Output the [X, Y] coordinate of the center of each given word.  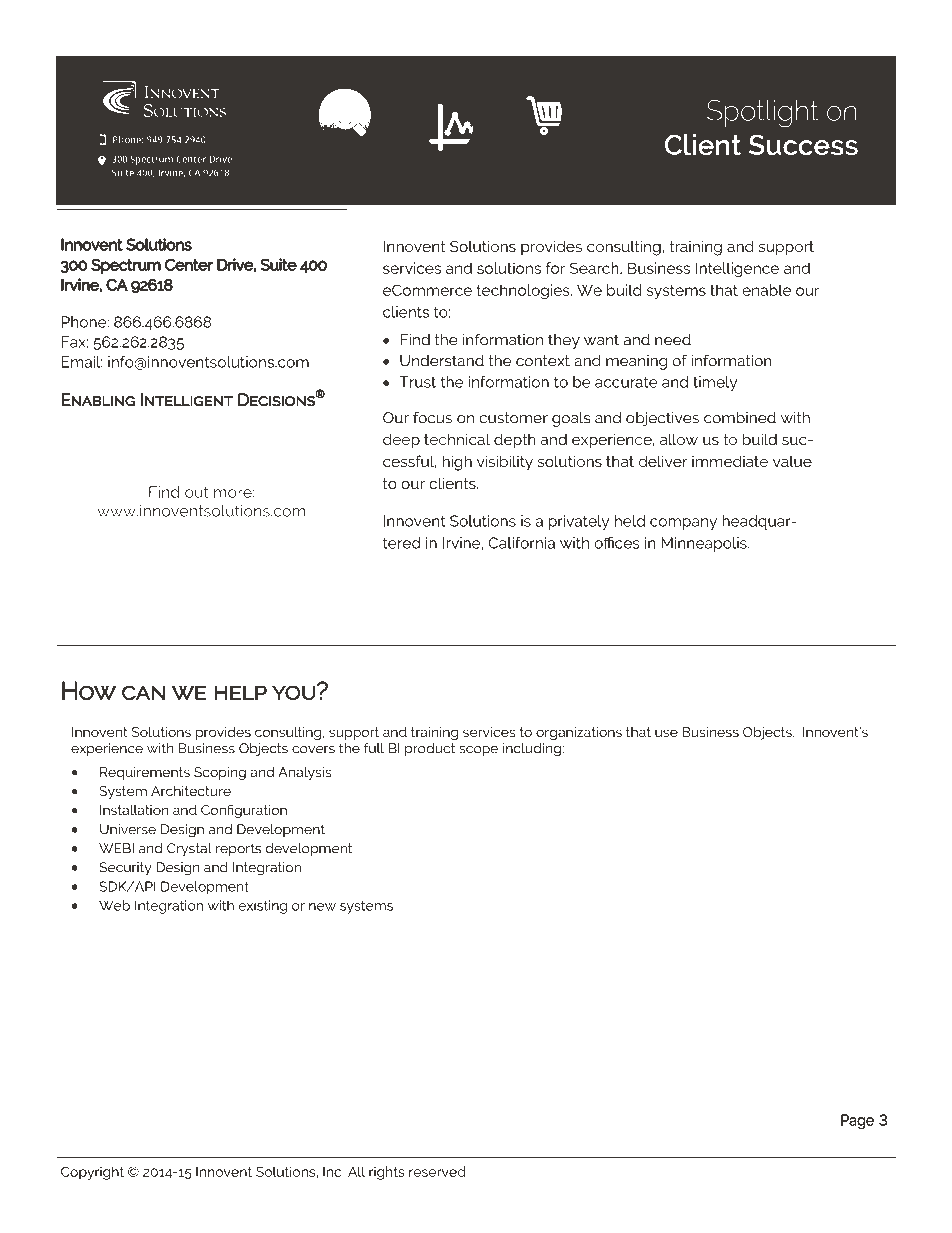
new [322, 907]
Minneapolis [705, 544]
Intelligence [737, 270]
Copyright [92, 1173]
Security [125, 869]
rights [387, 1173]
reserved [438, 1171]
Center [189, 264]
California [521, 543]
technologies [524, 292]
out [197, 492]
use [666, 733]
